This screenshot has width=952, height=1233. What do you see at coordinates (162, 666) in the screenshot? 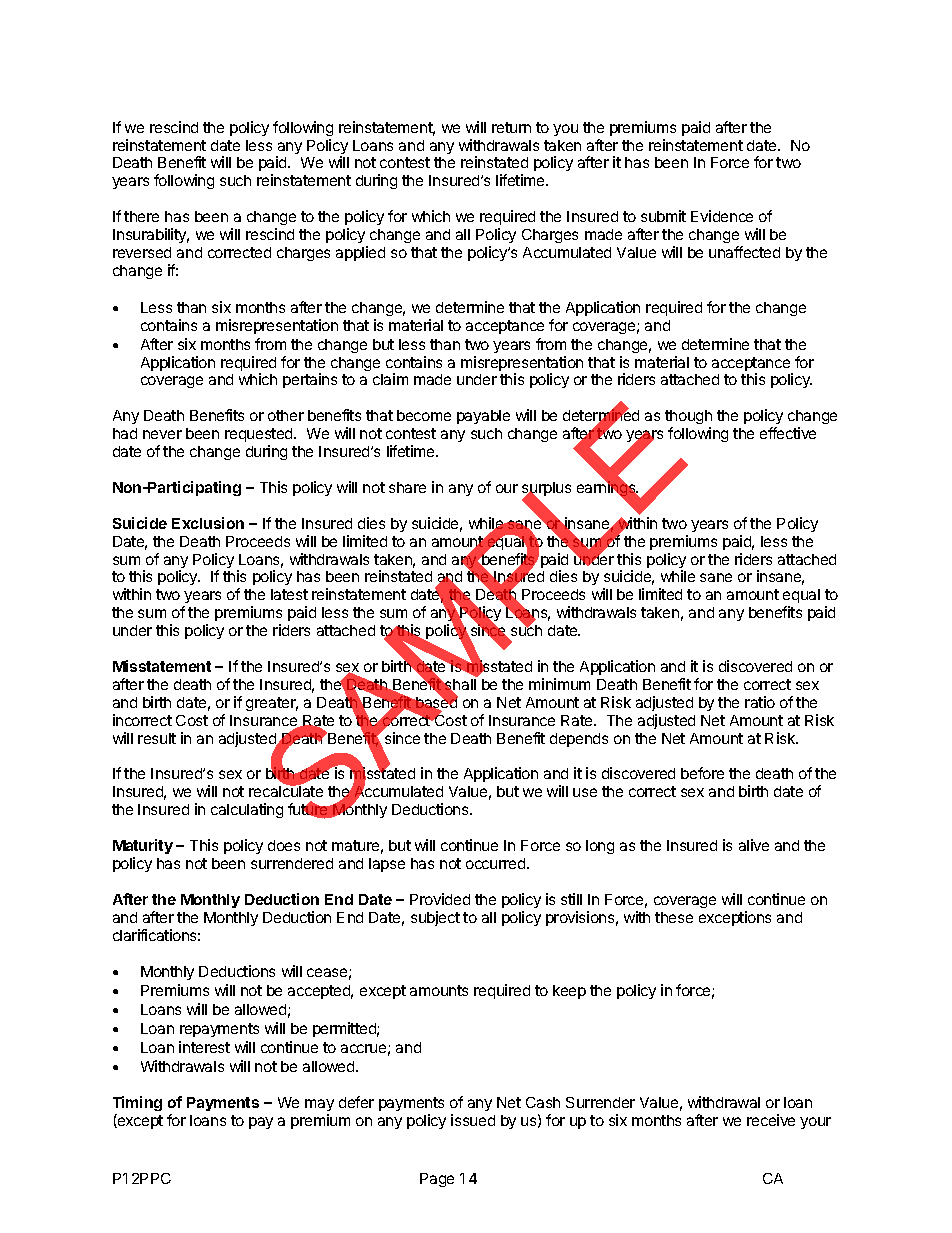
I see `Misstatement` at bounding box center [162, 666].
